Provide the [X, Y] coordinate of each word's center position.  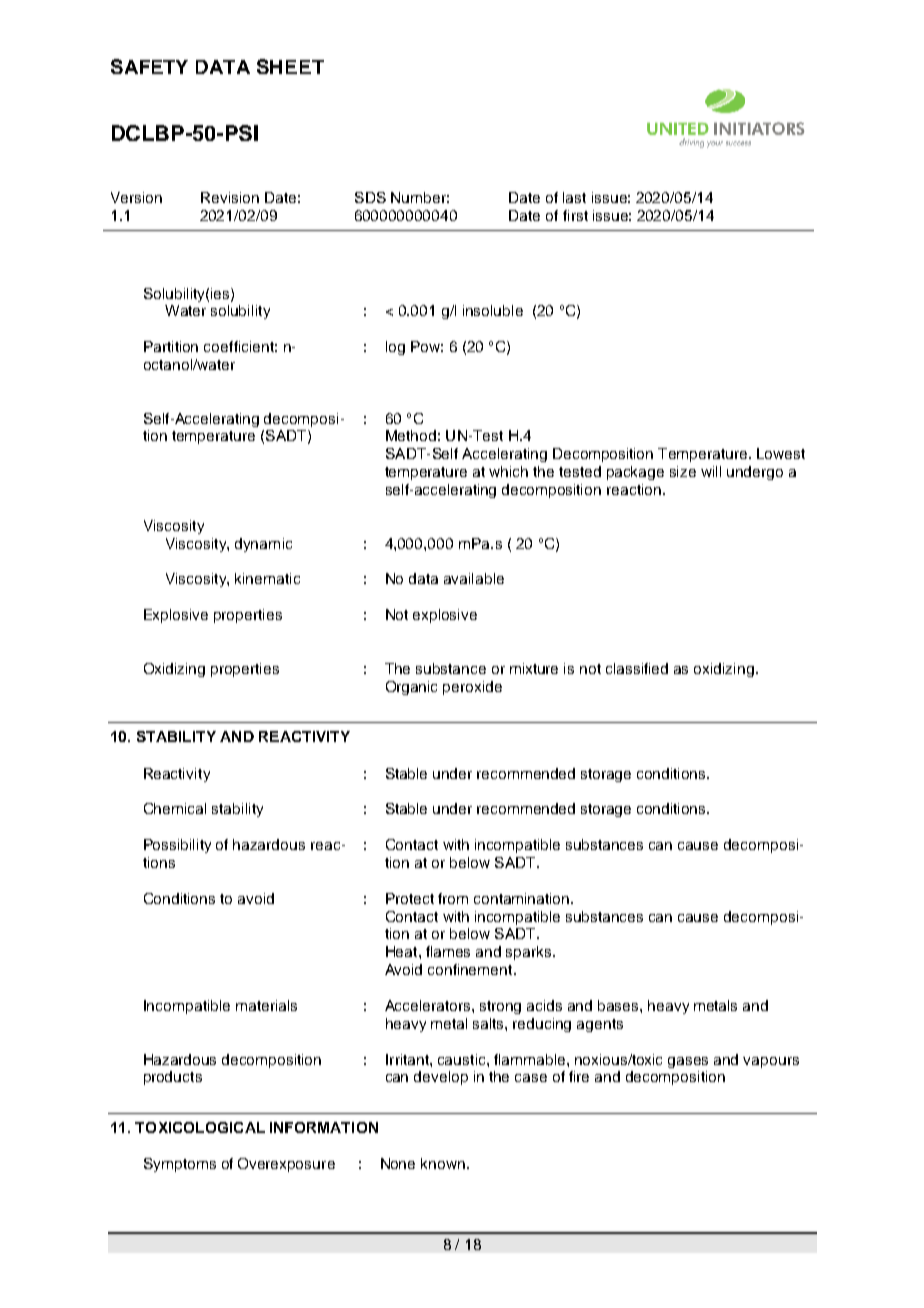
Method [411, 435]
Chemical [175, 808]
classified [637, 668]
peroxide [472, 688]
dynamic [263, 545]
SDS [370, 197]
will [711, 471]
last [574, 197]
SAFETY [149, 66]
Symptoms [180, 1165]
